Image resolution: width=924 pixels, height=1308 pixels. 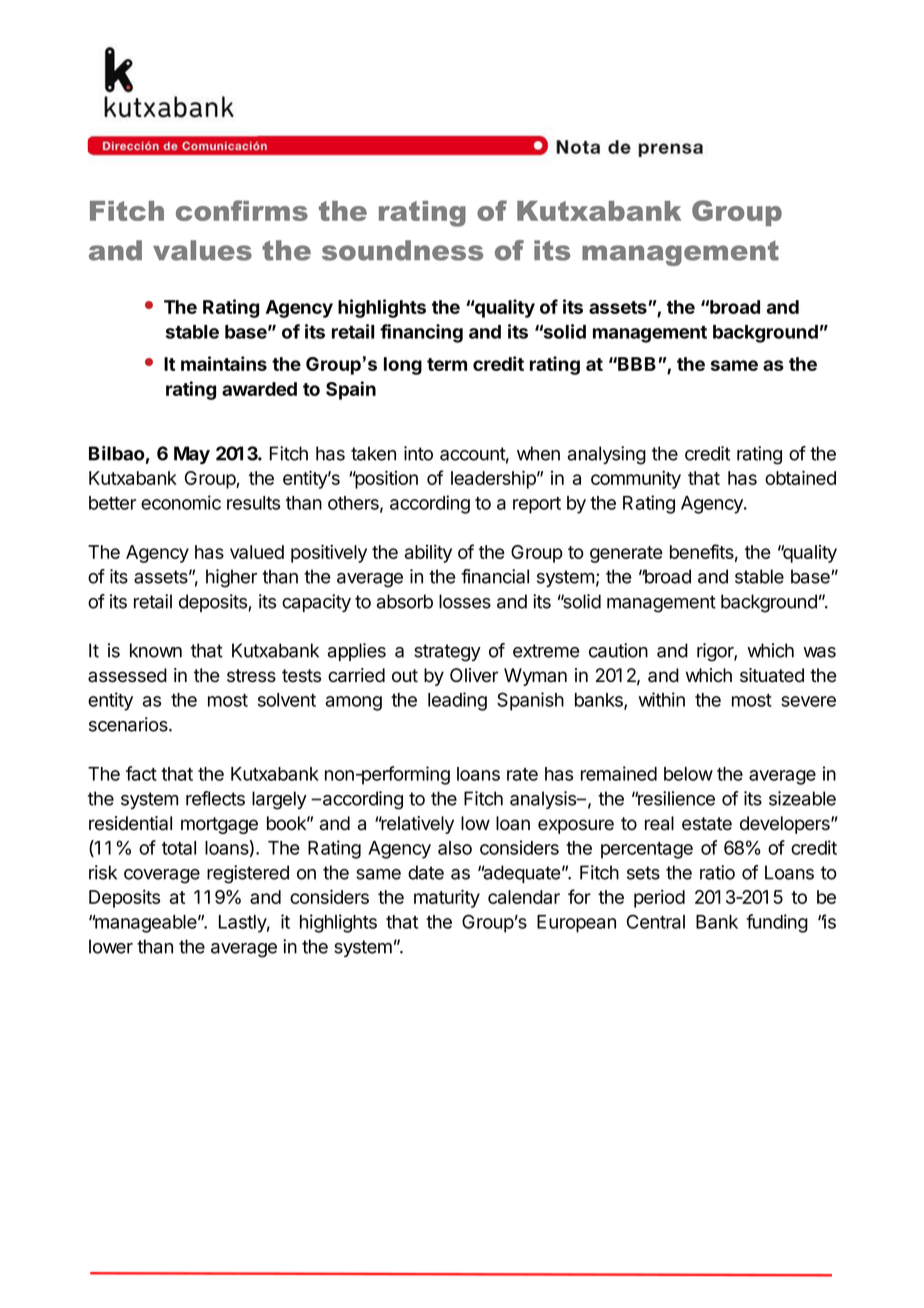 I want to click on maturity, so click(x=447, y=898).
